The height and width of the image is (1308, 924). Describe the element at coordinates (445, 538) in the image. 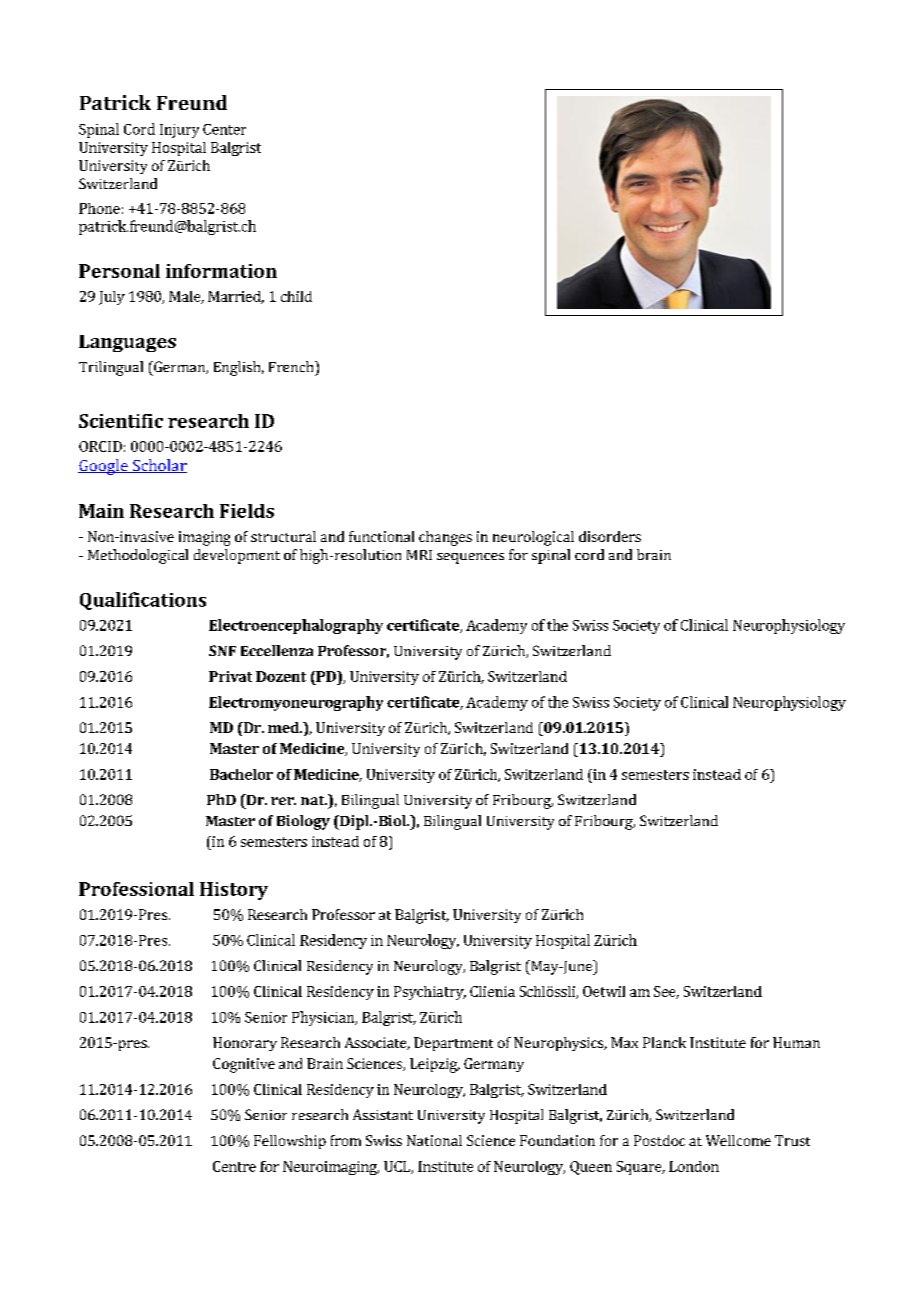

I see `changes` at that location.
